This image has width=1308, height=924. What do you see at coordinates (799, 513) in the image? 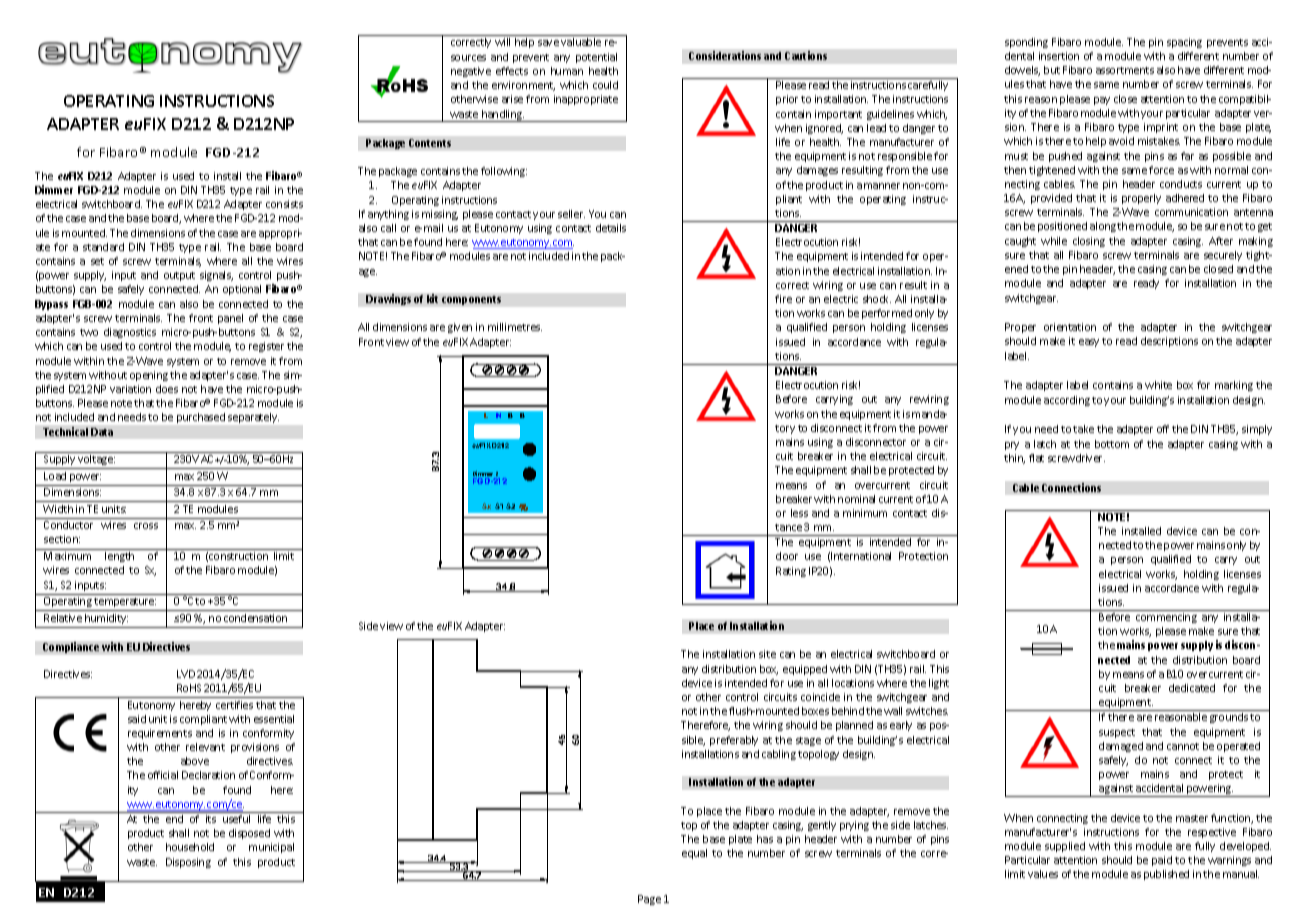
I see `less` at bounding box center [799, 513].
